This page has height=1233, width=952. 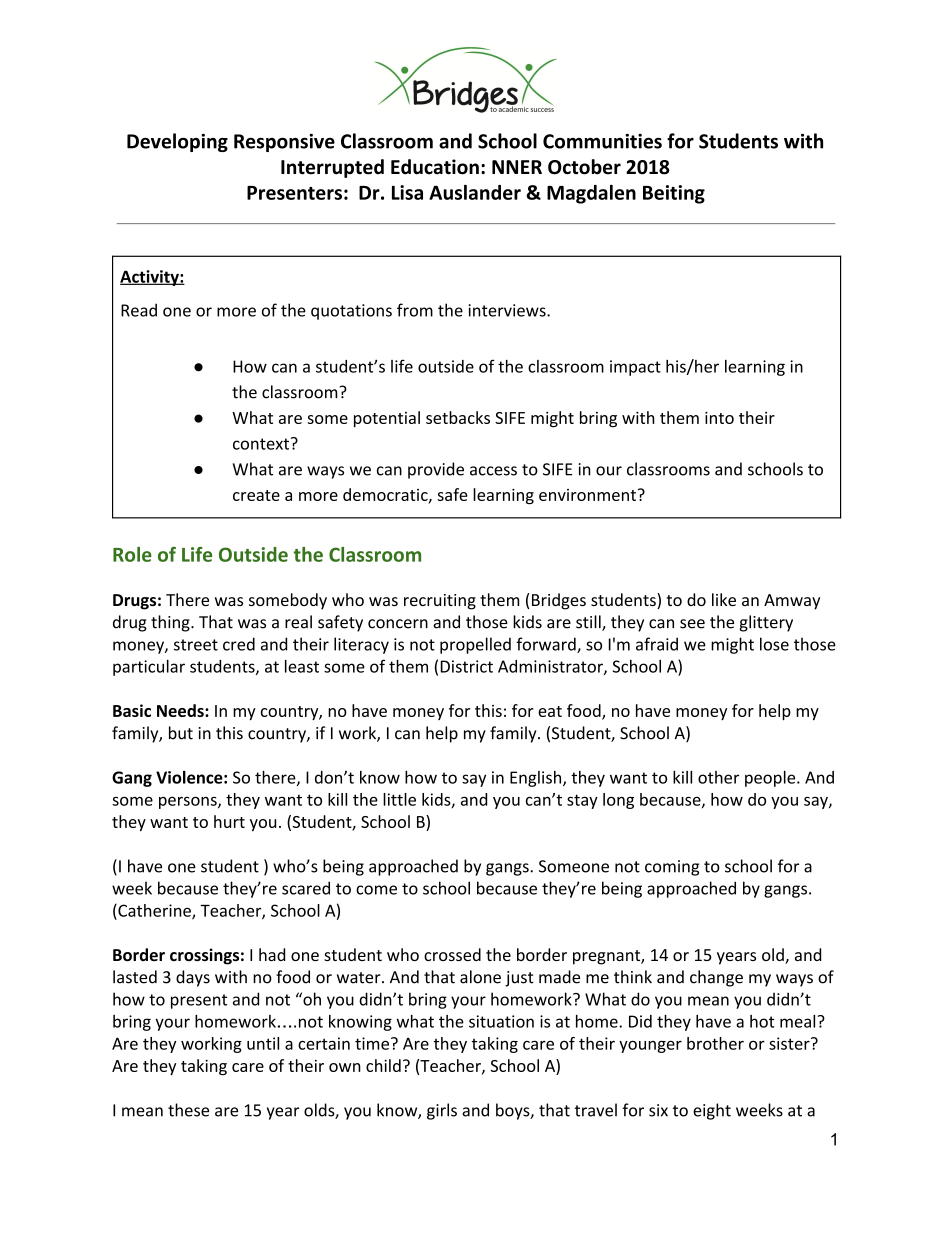 I want to click on Education, so click(x=435, y=167).
